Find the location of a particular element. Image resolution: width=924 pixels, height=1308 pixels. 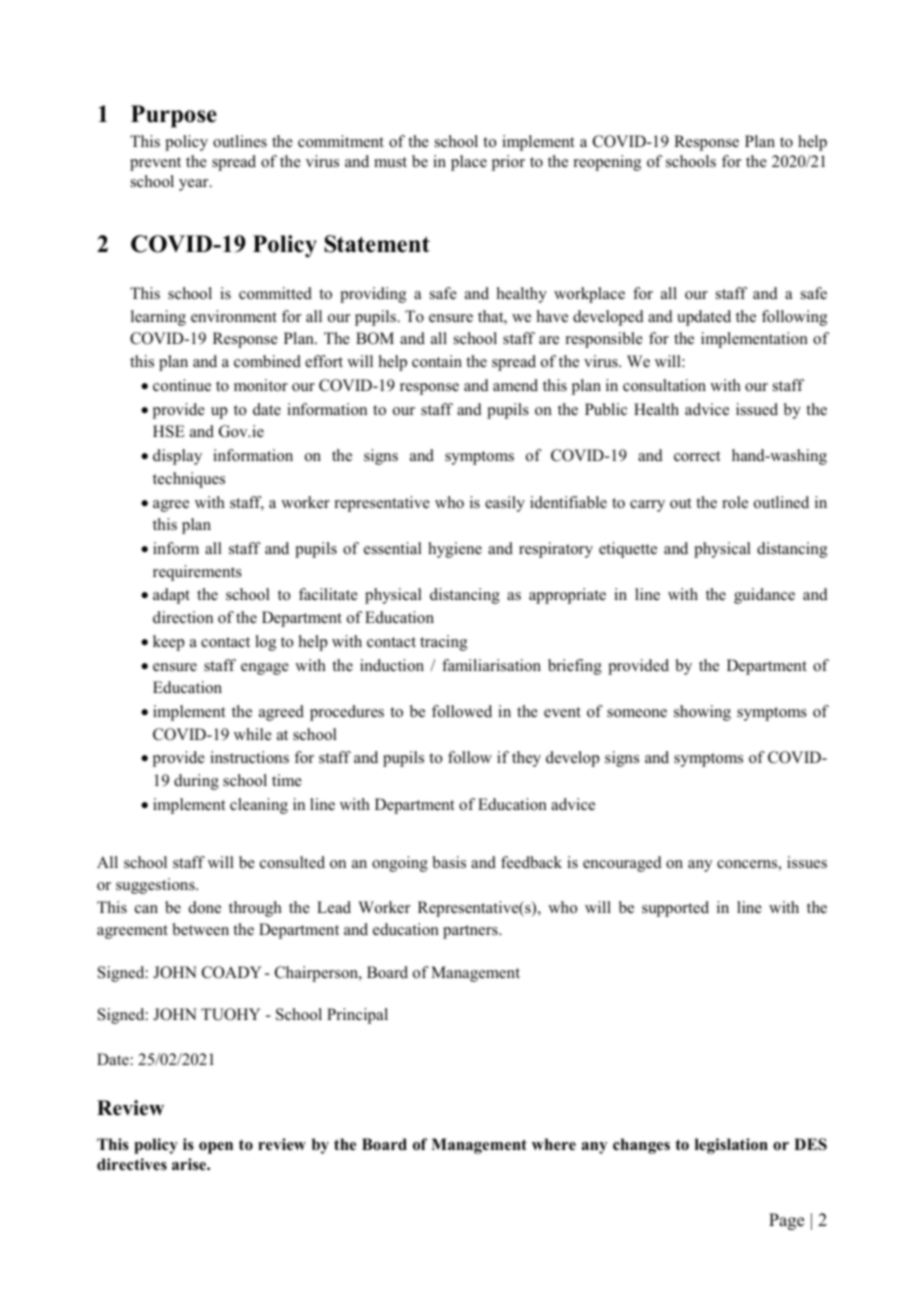

year is located at coordinates (195, 185).
